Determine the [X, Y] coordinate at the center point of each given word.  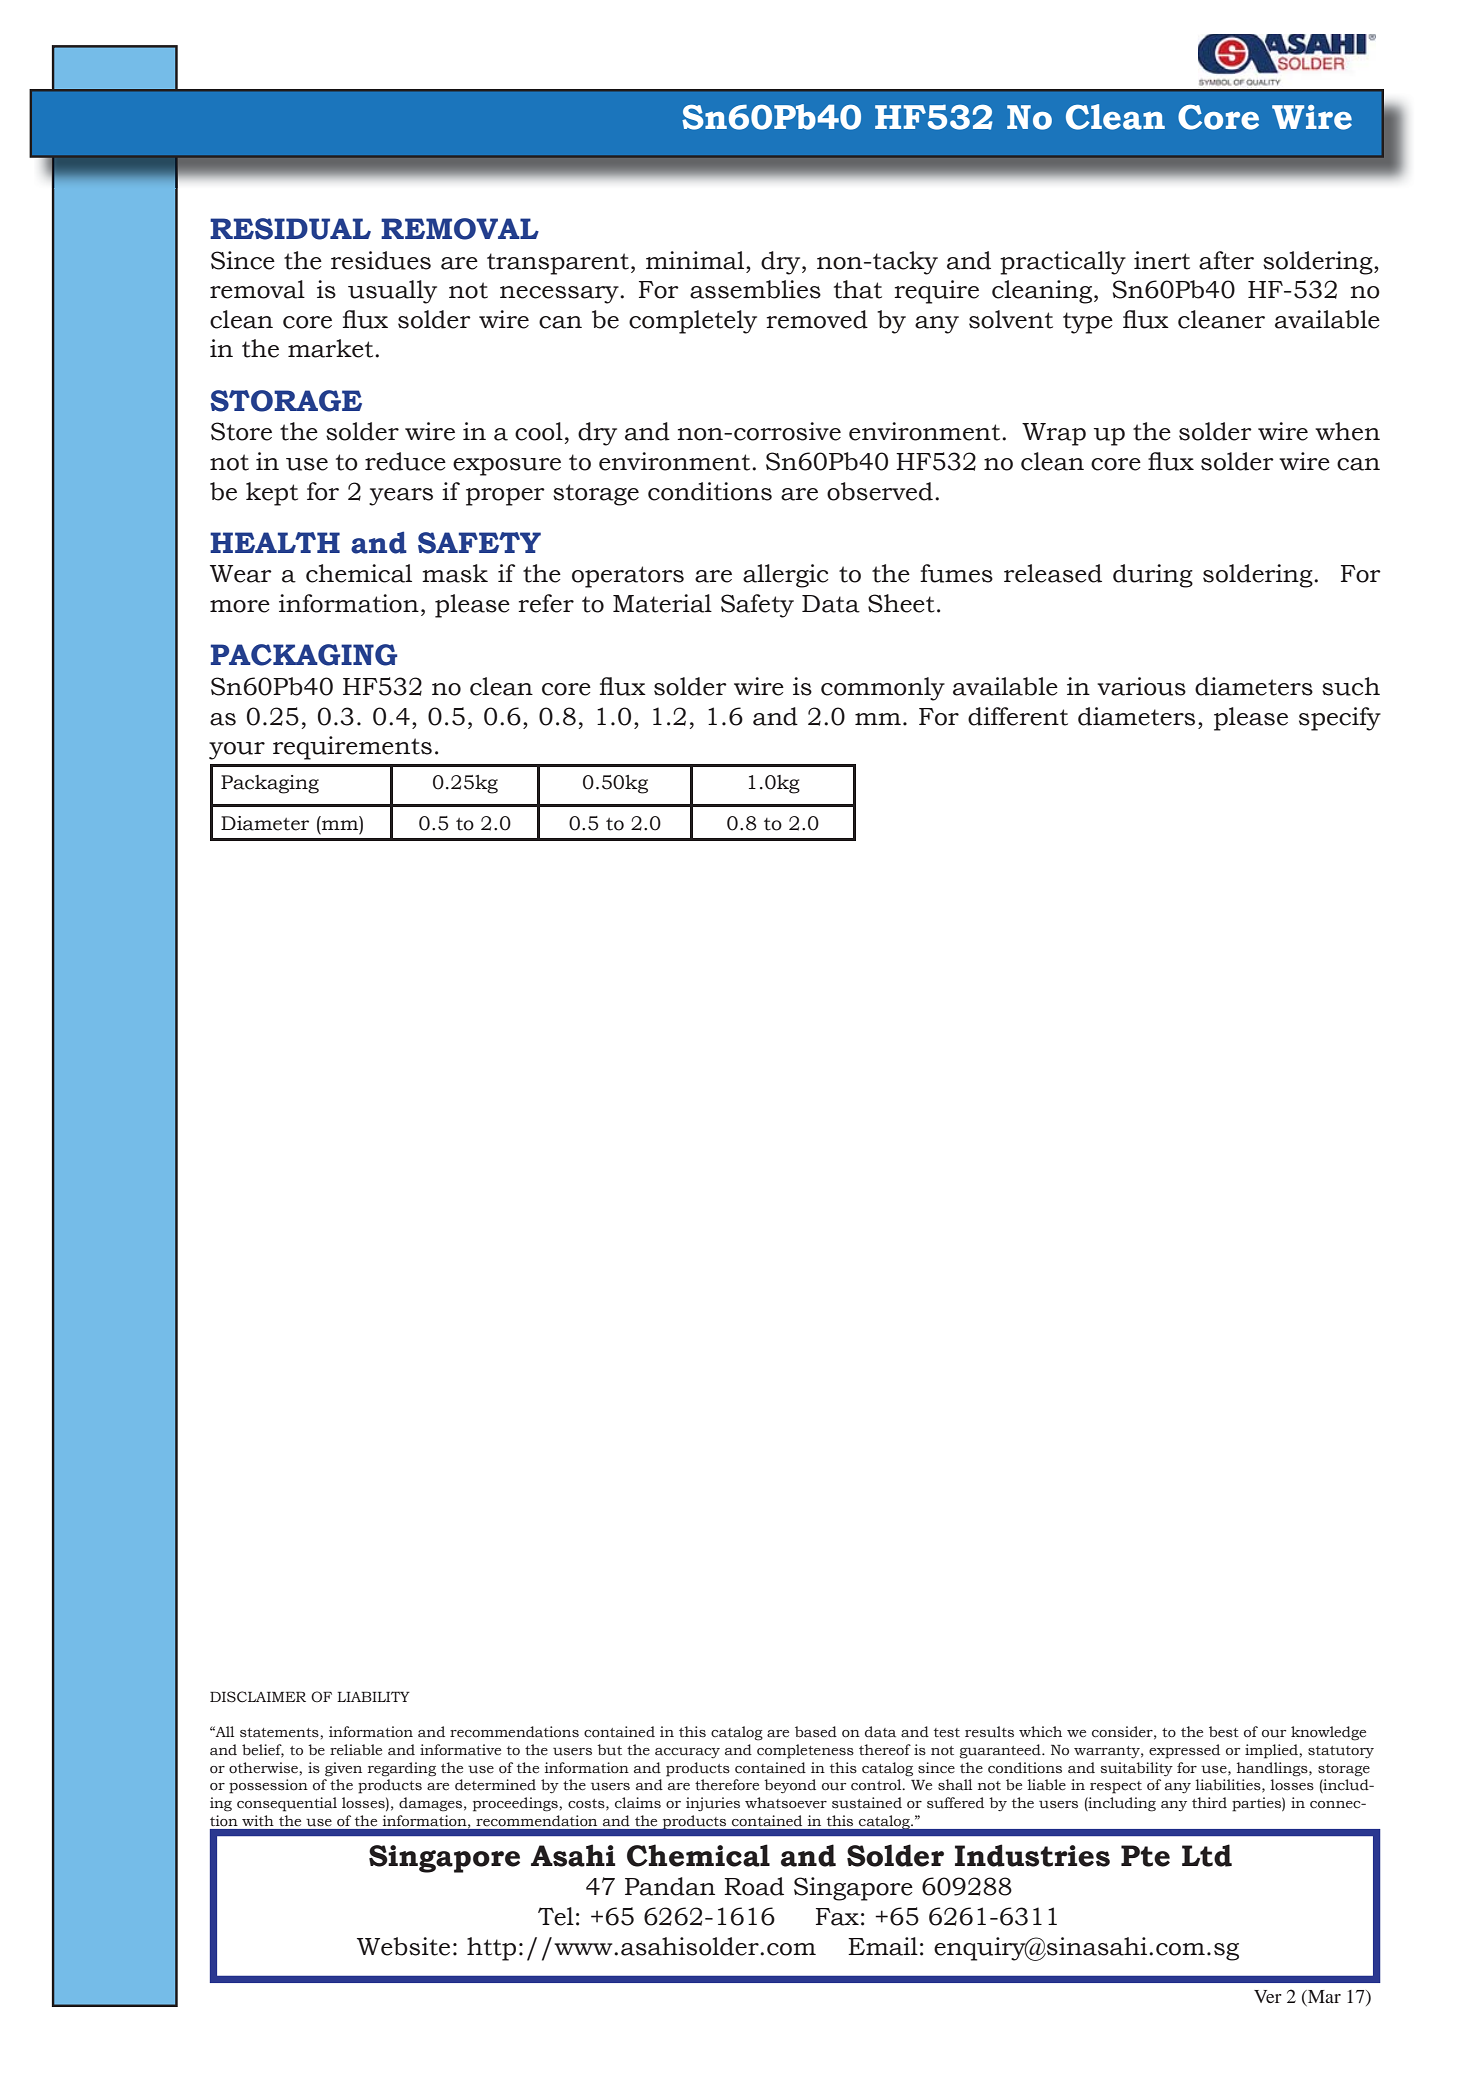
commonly [883, 689]
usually [392, 292]
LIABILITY [373, 1696]
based [816, 1732]
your [237, 751]
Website [403, 1946]
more [240, 606]
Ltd [1207, 1855]
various [1141, 686]
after [1226, 260]
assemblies [755, 289]
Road [754, 1886]
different [1018, 716]
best [1224, 1732]
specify [1340, 719]
